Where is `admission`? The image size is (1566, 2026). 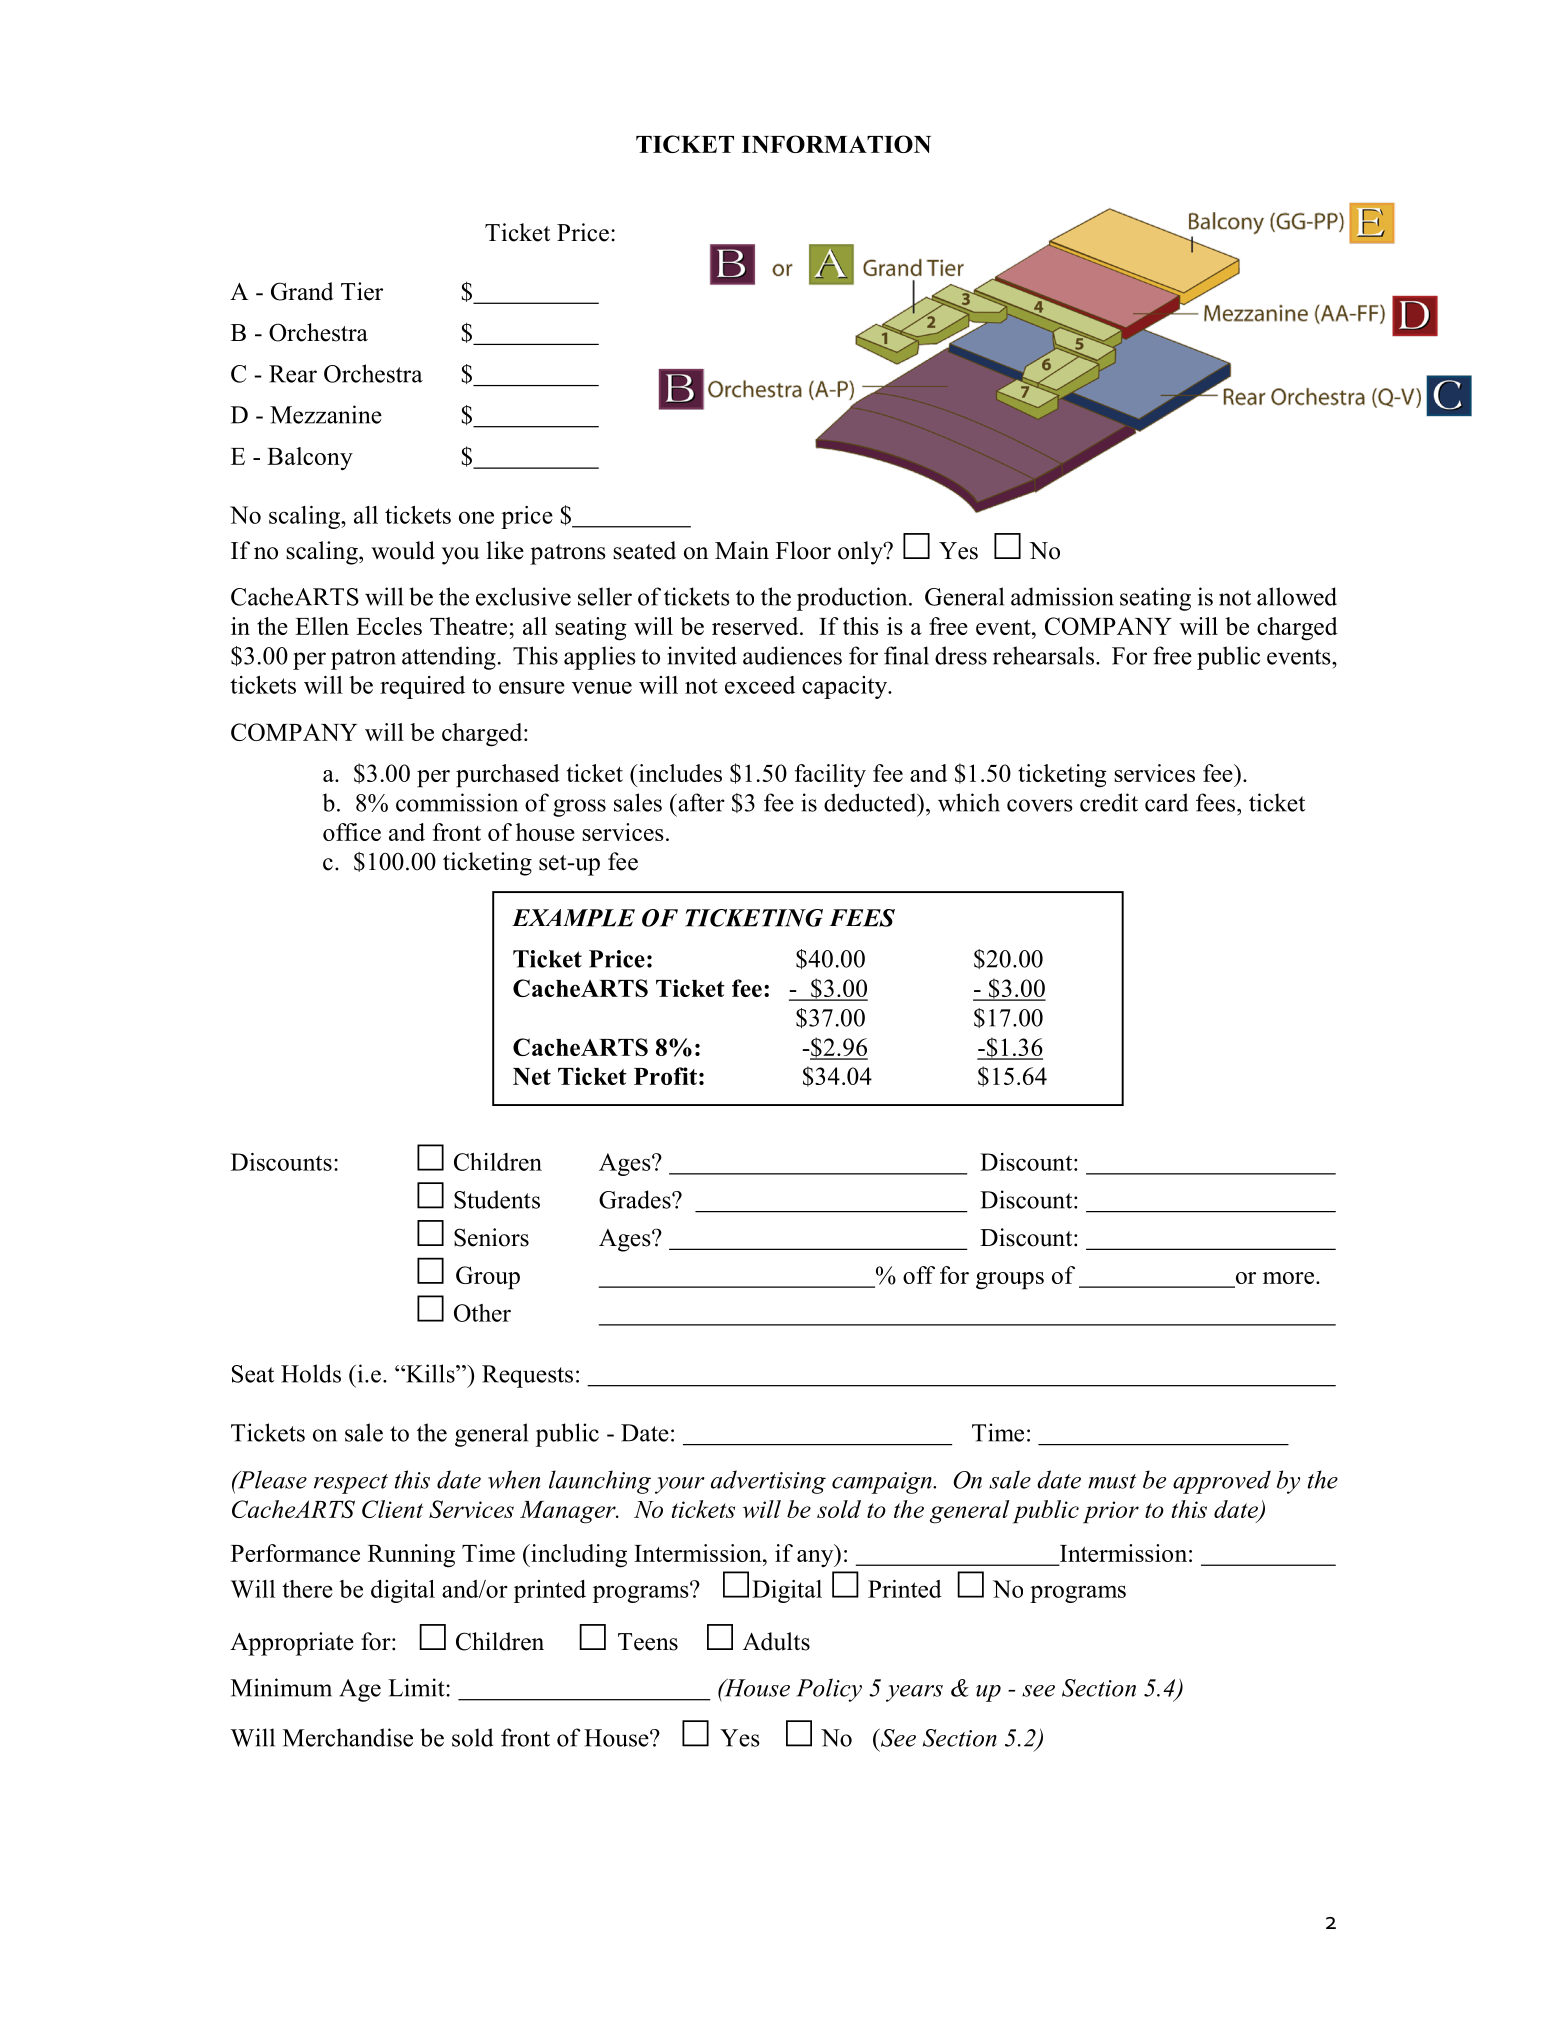 admission is located at coordinates (1062, 596).
